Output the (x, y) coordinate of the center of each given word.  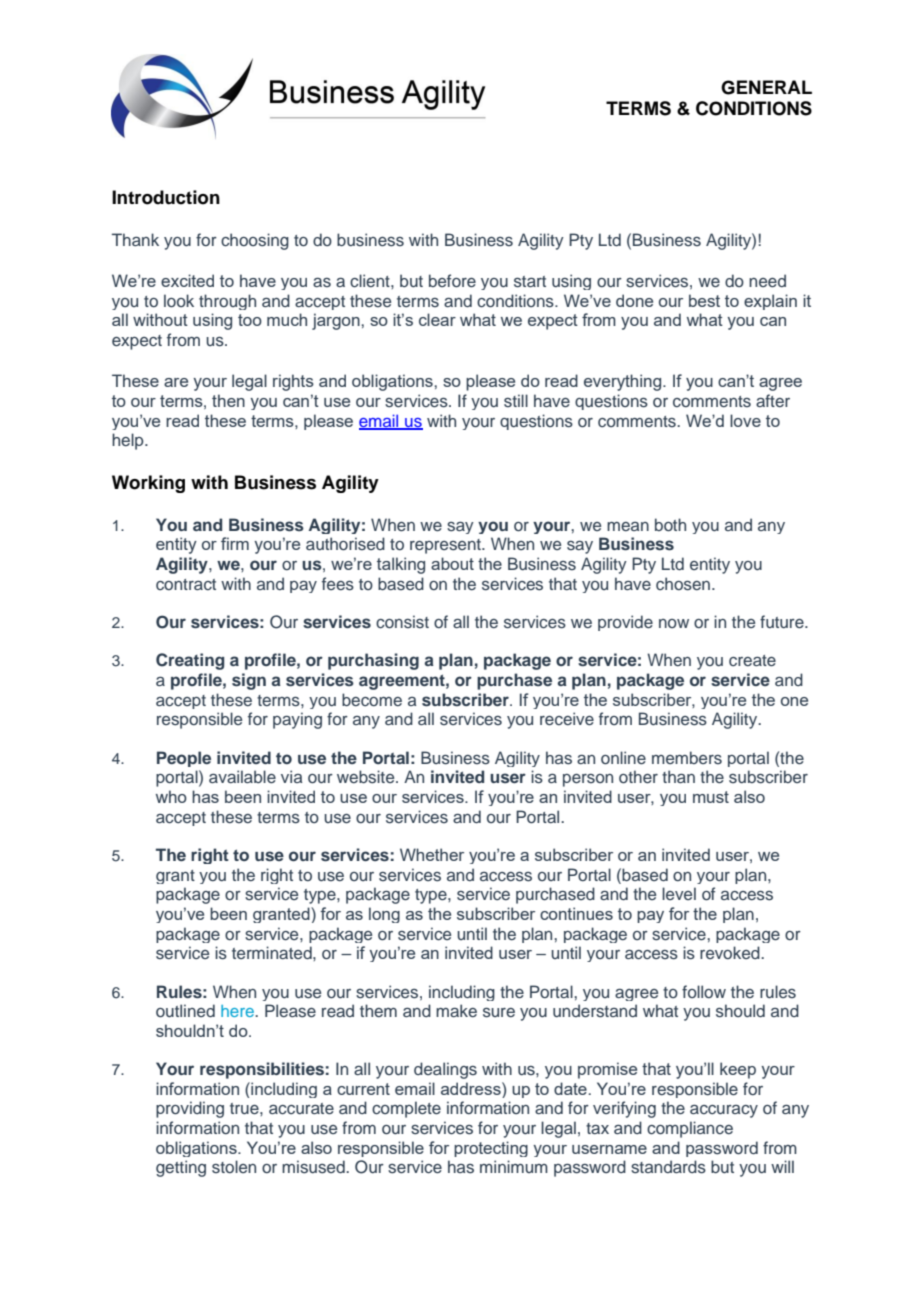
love (745, 420)
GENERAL (766, 87)
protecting (491, 1149)
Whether (432, 854)
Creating (190, 661)
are (176, 382)
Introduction (166, 197)
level (679, 893)
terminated (273, 952)
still (516, 400)
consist (402, 622)
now (674, 623)
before (452, 280)
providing (190, 1109)
